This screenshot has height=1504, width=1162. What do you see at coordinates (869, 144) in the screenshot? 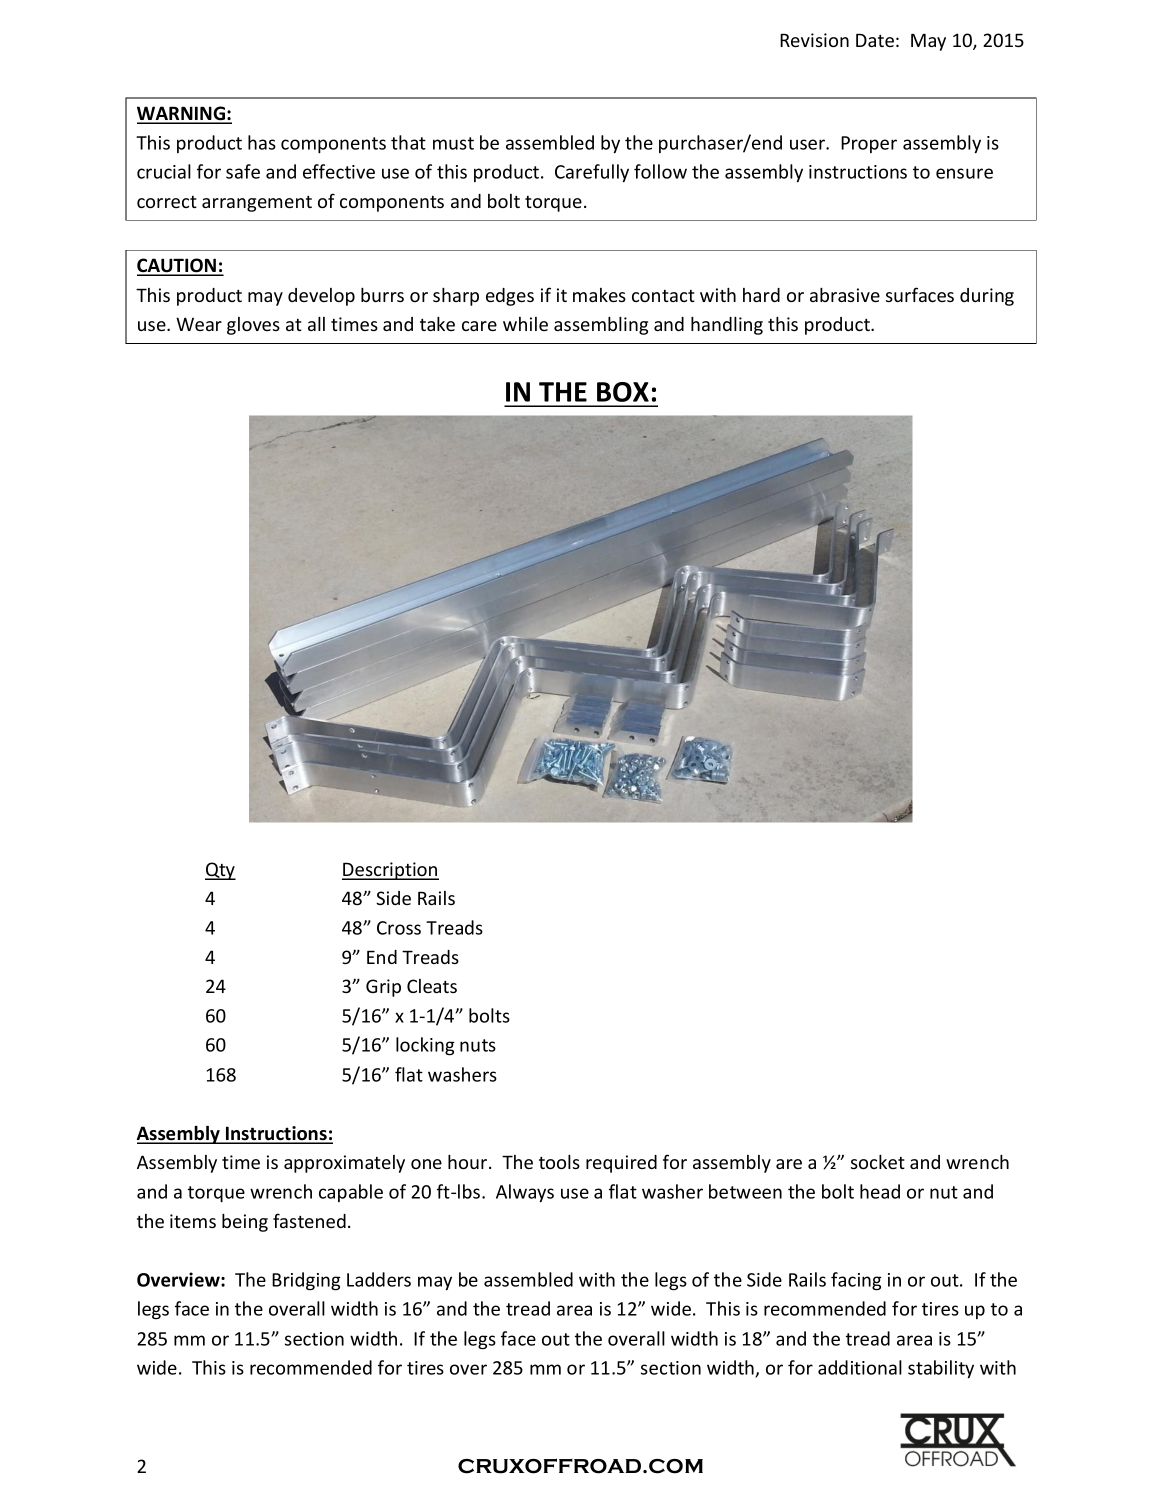
I see `Proper` at bounding box center [869, 144].
